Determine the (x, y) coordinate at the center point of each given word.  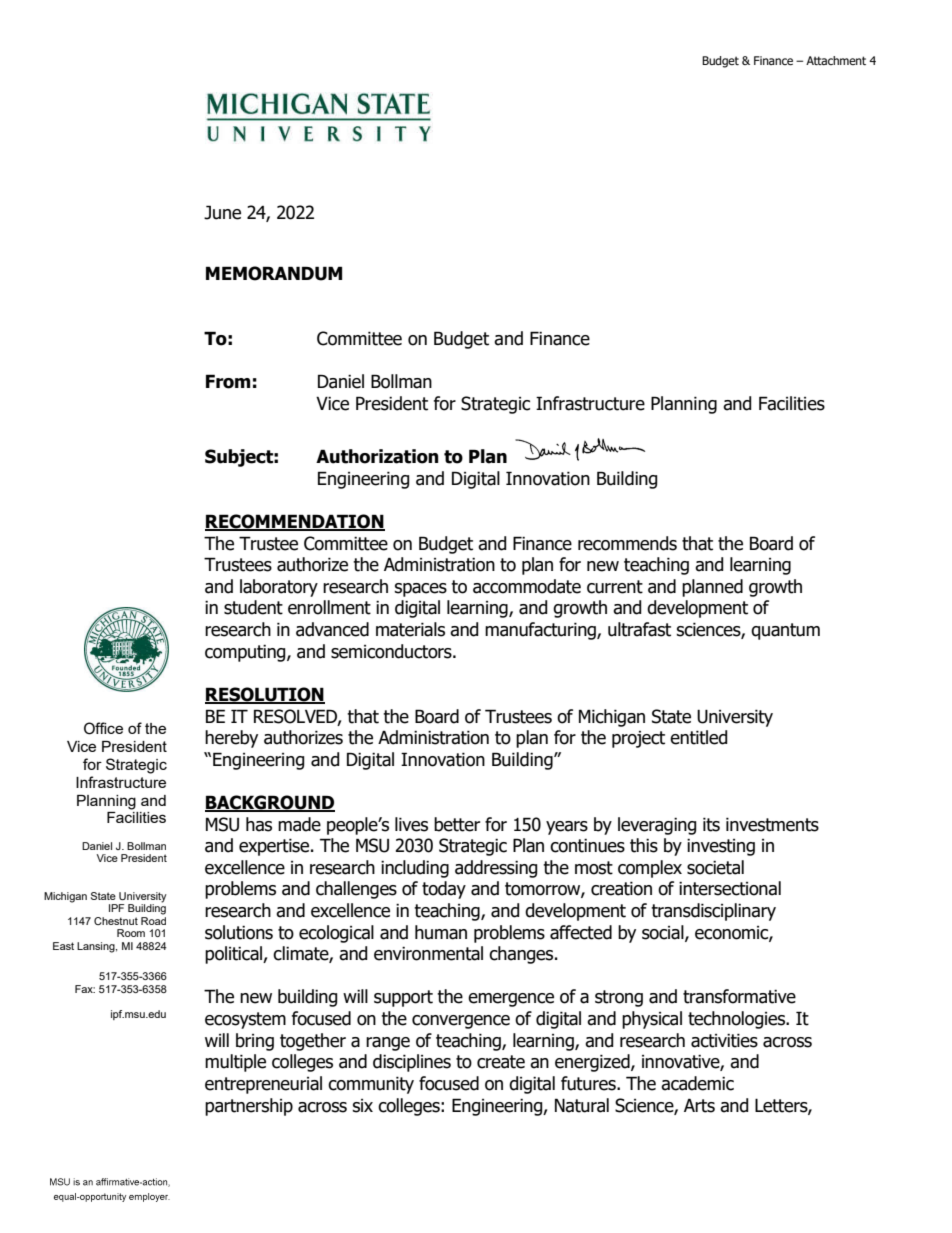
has (259, 824)
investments (772, 824)
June (222, 212)
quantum (785, 631)
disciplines (412, 1063)
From (228, 381)
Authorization (377, 456)
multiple (235, 1063)
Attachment (836, 60)
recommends (627, 543)
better (457, 824)
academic (697, 1083)
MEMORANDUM (274, 273)
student (253, 607)
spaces (420, 590)
